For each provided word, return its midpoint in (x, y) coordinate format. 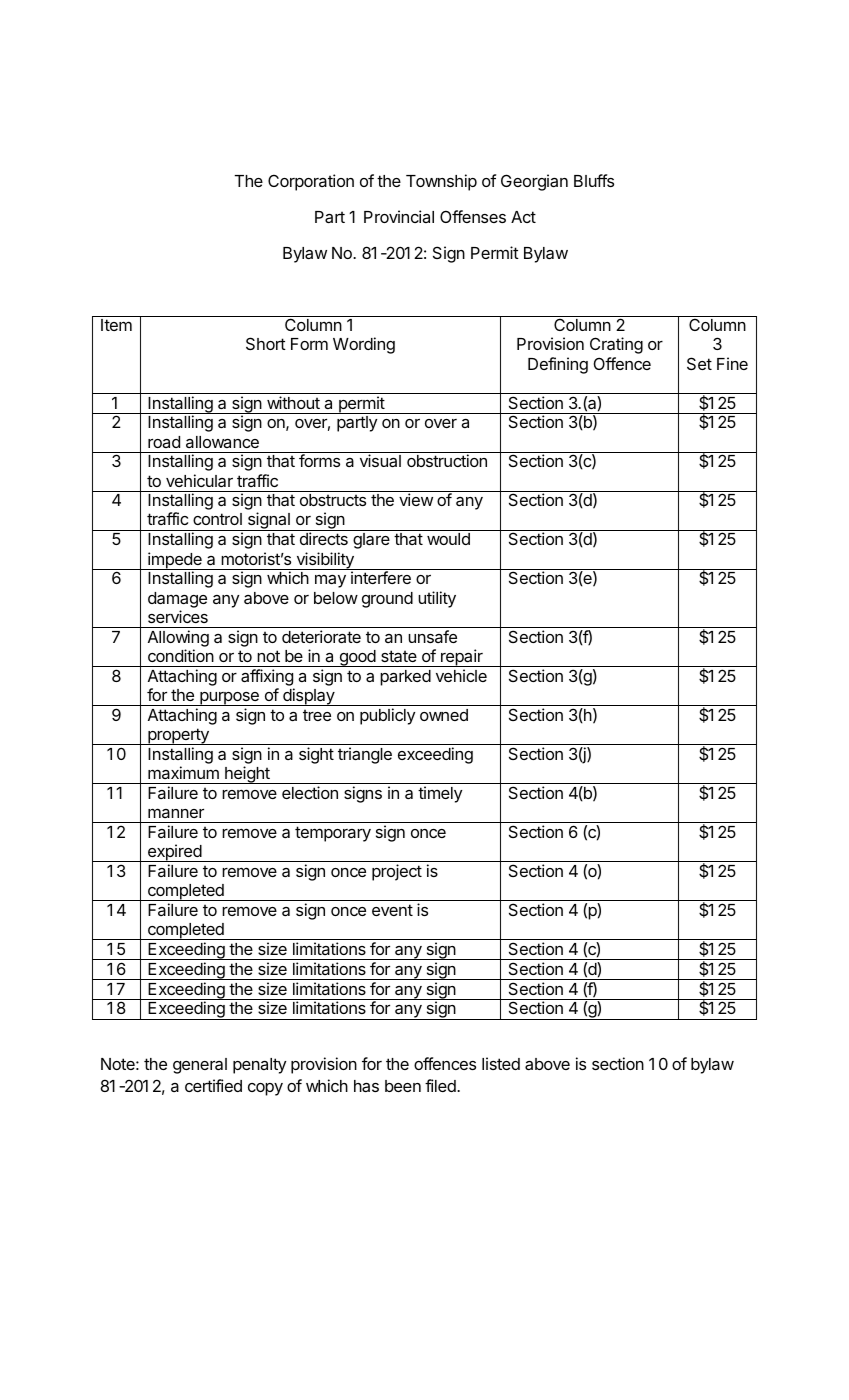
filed (441, 1085)
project (397, 872)
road (164, 442)
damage (177, 600)
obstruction (447, 460)
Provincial (399, 216)
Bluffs (594, 180)
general (200, 1066)
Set (699, 363)
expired (174, 853)
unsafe (432, 636)
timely (440, 794)
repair (462, 658)
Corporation (311, 182)
